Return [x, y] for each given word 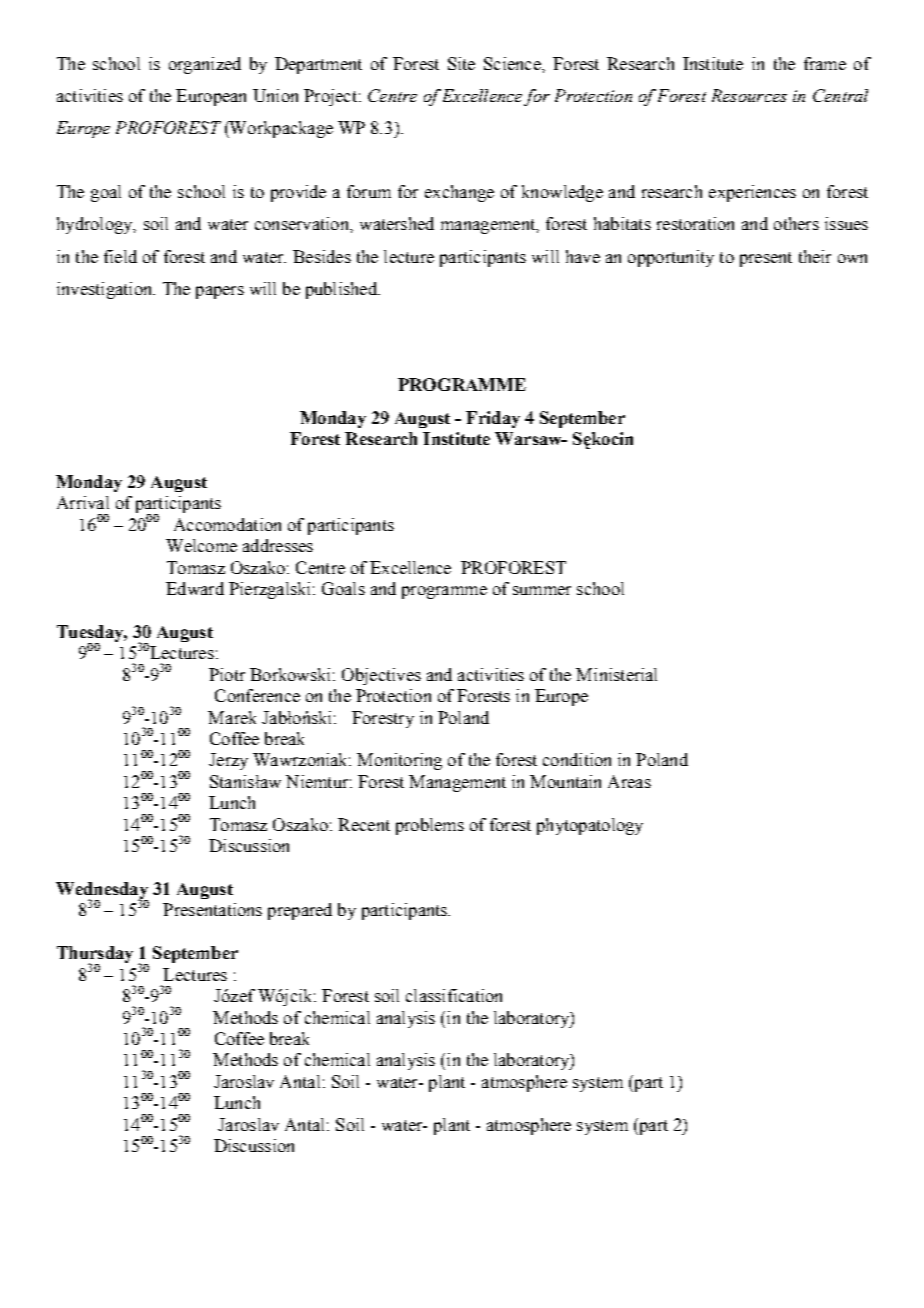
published [342, 290]
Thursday [95, 956]
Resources [749, 95]
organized [205, 65]
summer [542, 590]
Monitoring [399, 761]
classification [454, 995]
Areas [629, 781]
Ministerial [616, 674]
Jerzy [228, 761]
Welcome [201, 545]
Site [461, 63]
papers [220, 292]
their [815, 256]
